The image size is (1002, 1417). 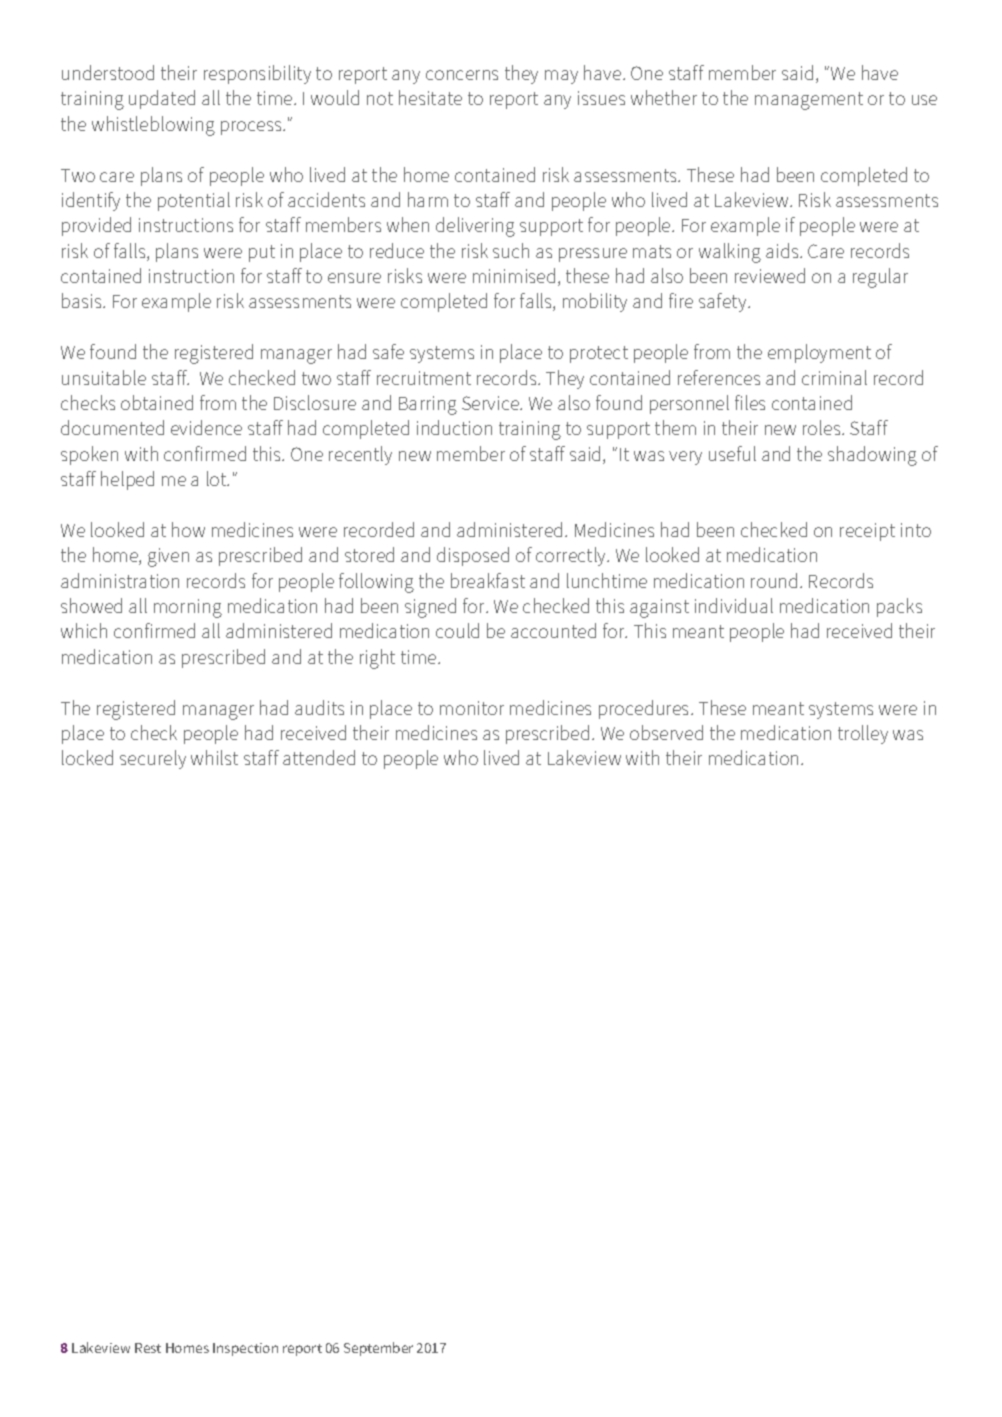 What do you see at coordinates (378, 1349) in the screenshot?
I see `September` at bounding box center [378, 1349].
